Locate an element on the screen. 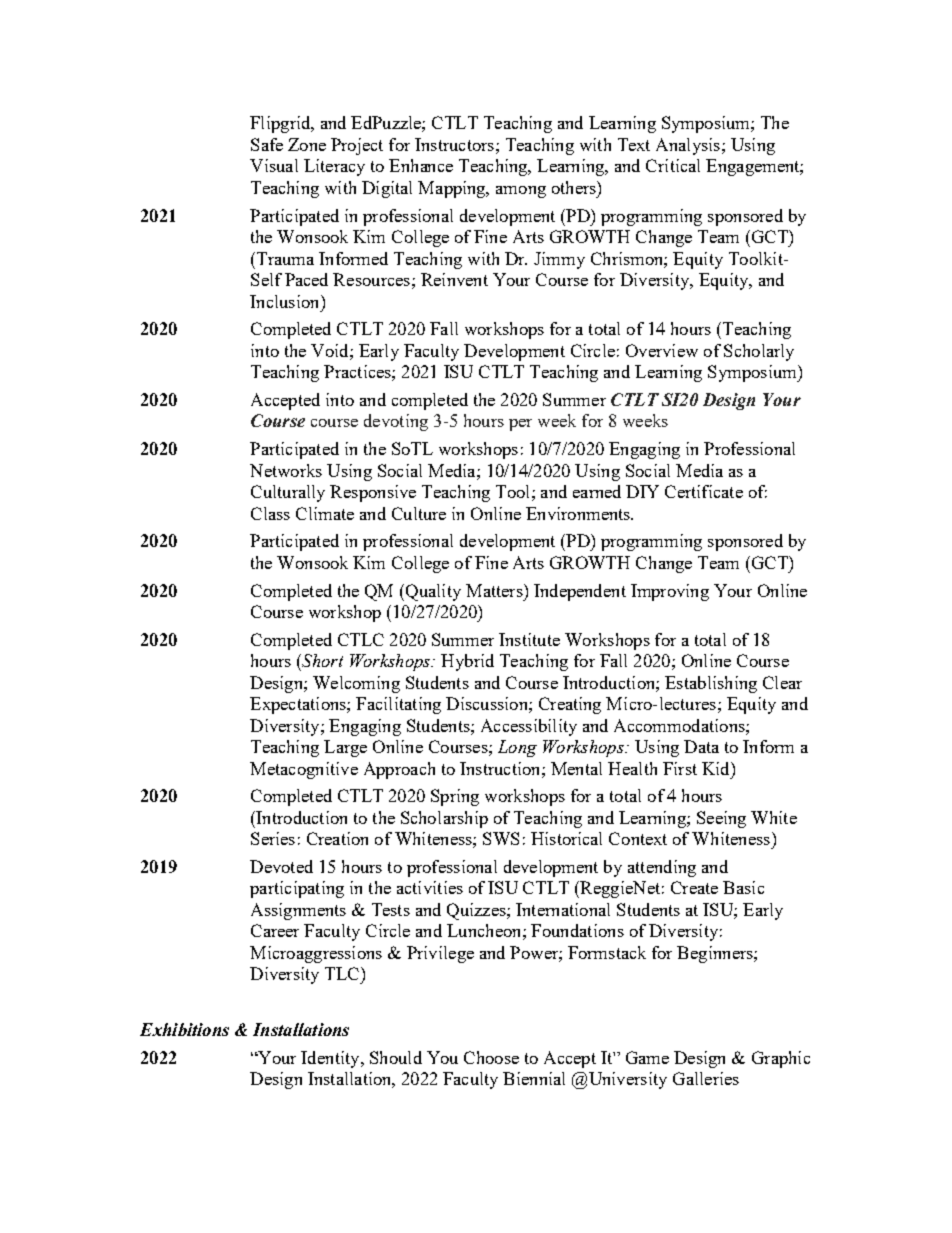  Visual is located at coordinates (274, 165).
